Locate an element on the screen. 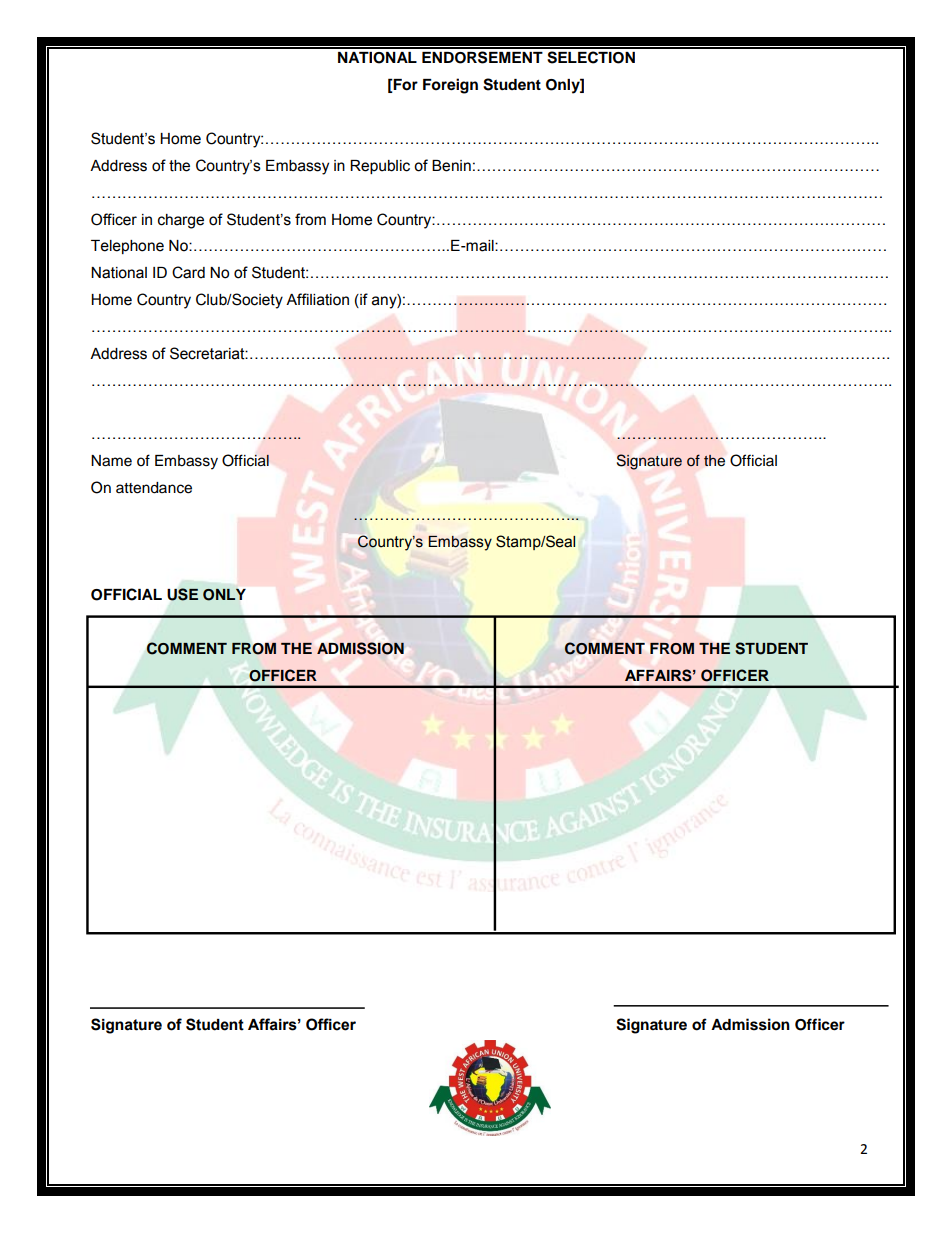 The width and height of the screenshot is (952, 1233). attendance is located at coordinates (154, 488).
